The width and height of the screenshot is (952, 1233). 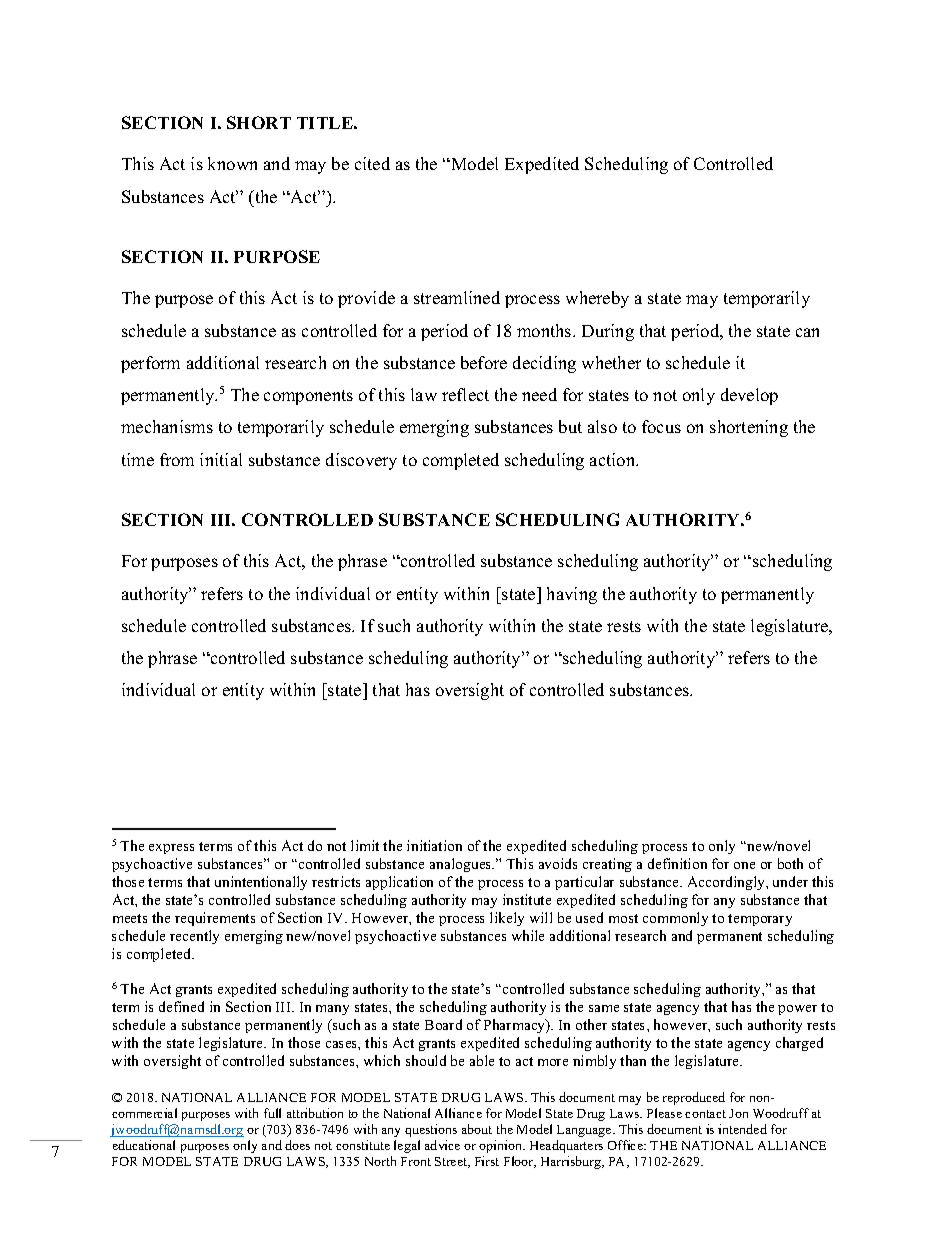 I want to click on initiation, so click(x=434, y=845).
